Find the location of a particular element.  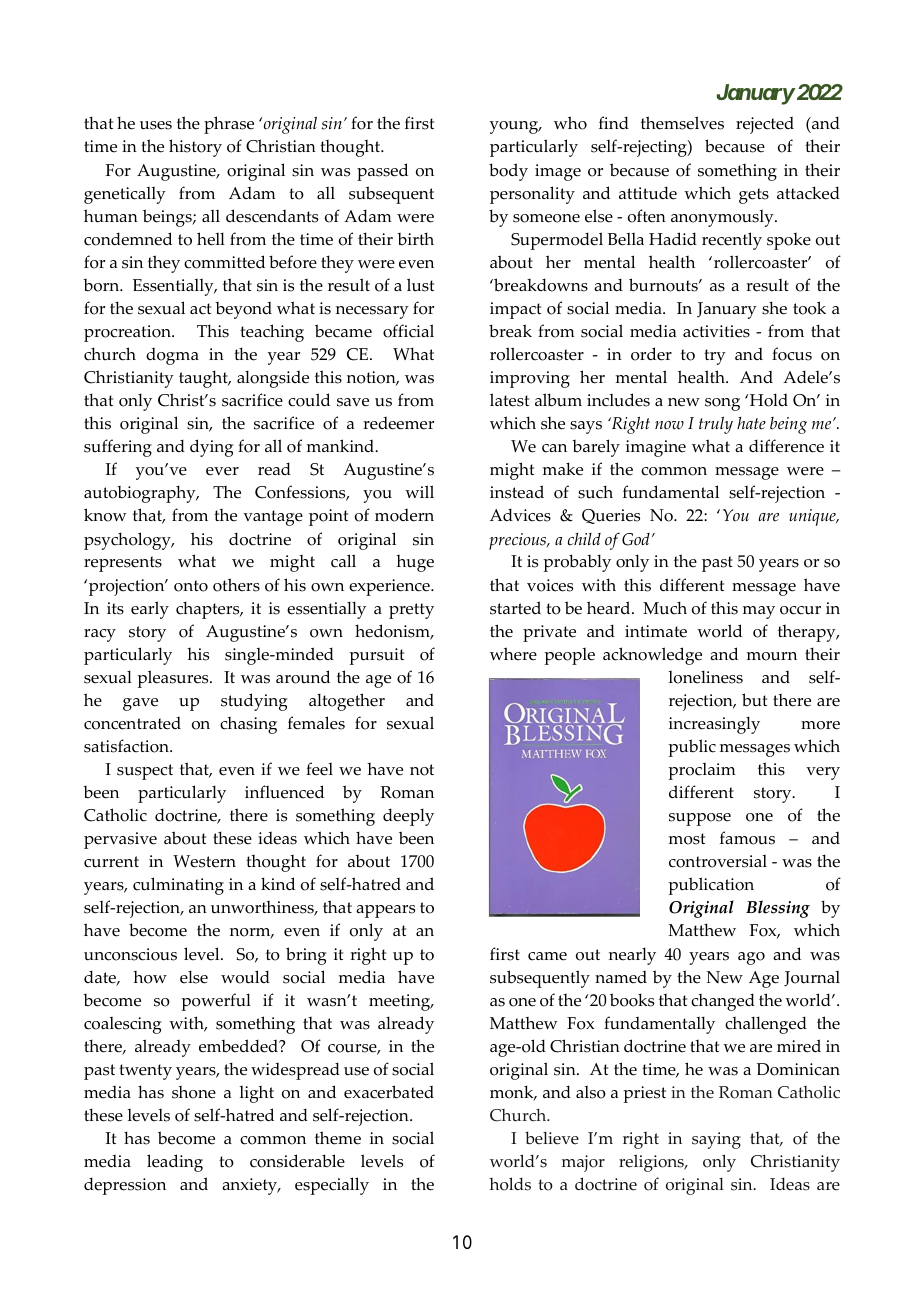

famous is located at coordinates (747, 838).
